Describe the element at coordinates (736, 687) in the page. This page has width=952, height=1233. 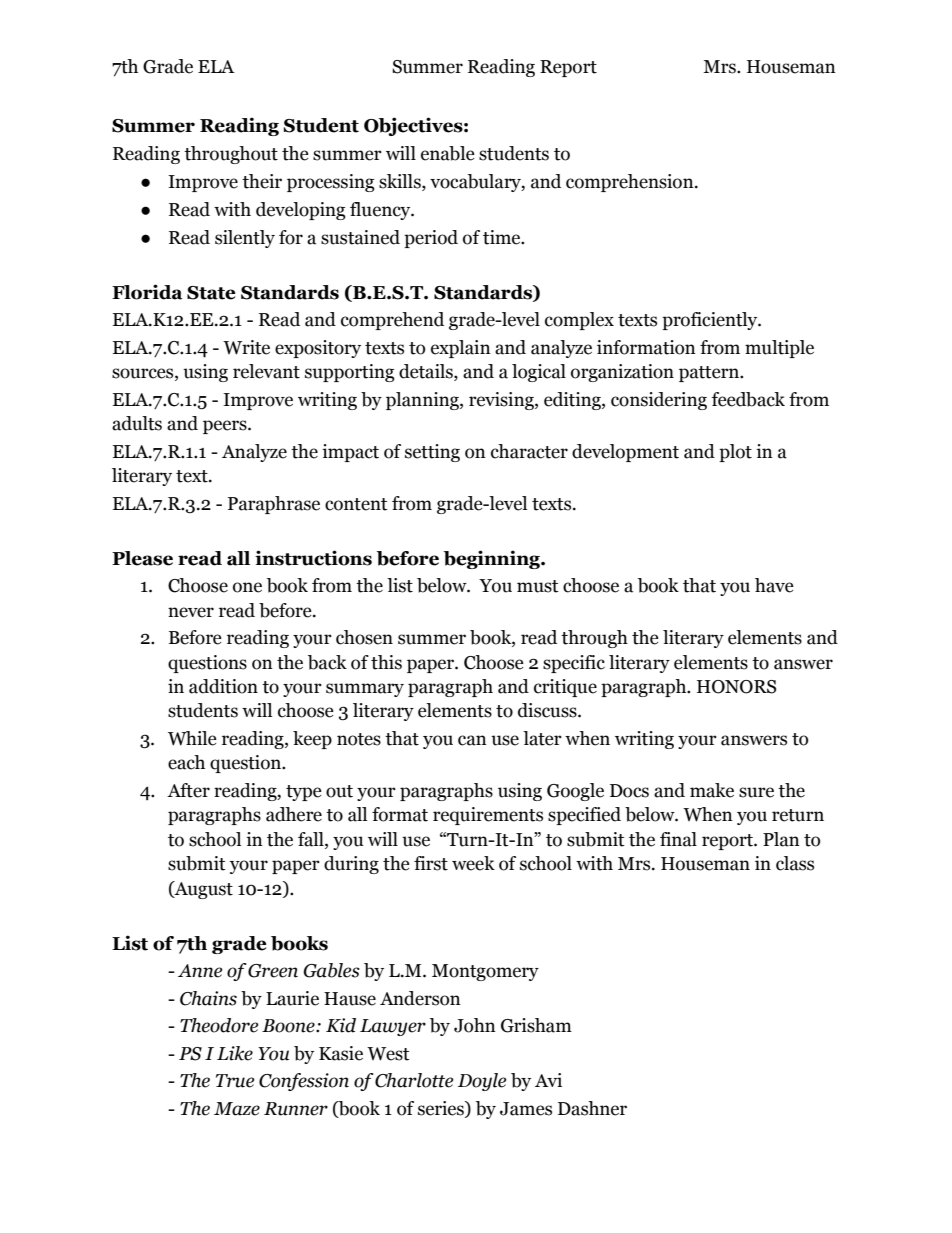
I see `HONORS` at that location.
